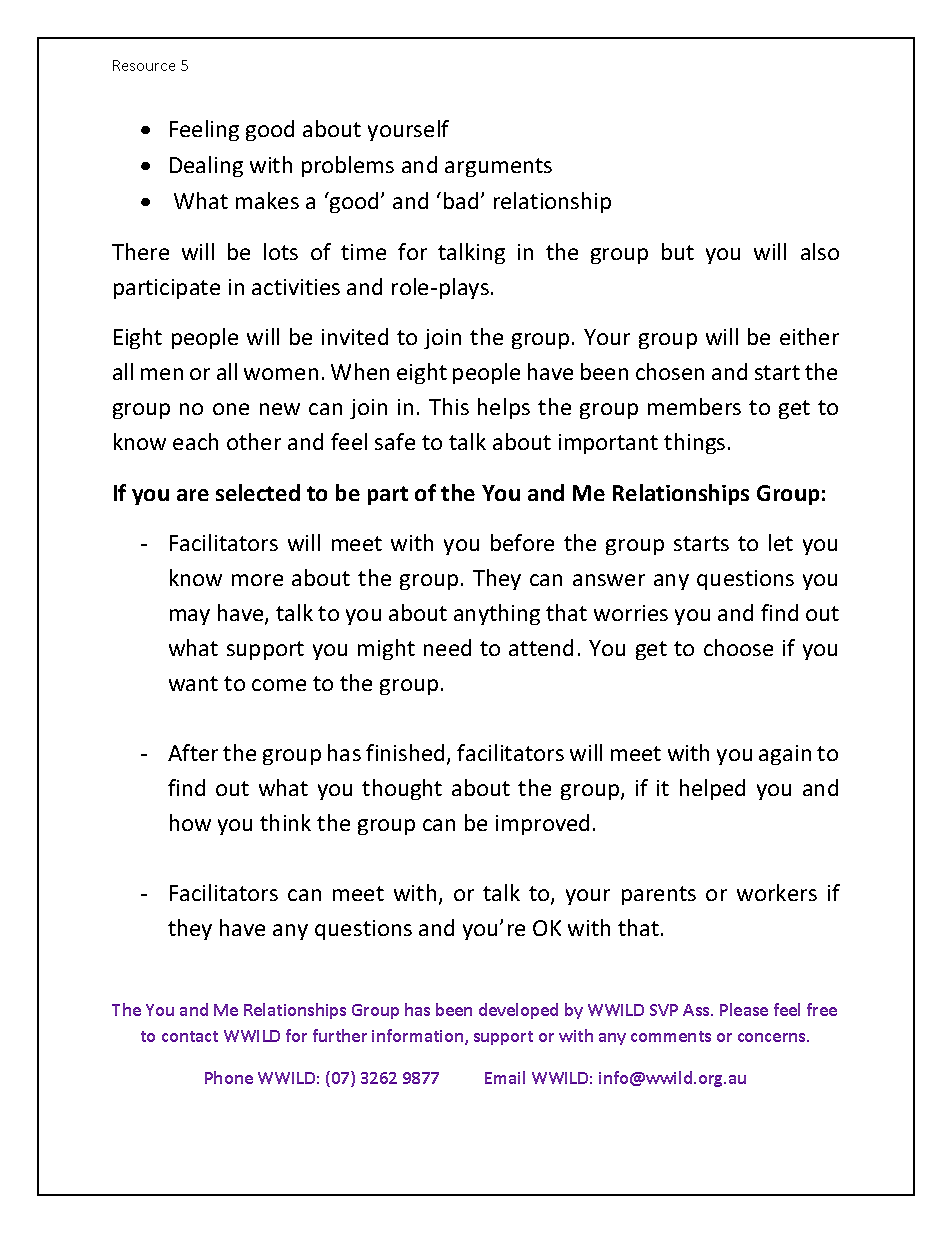 This page has height=1233, width=952. Describe the element at coordinates (678, 251) in the page. I see `but` at that location.
